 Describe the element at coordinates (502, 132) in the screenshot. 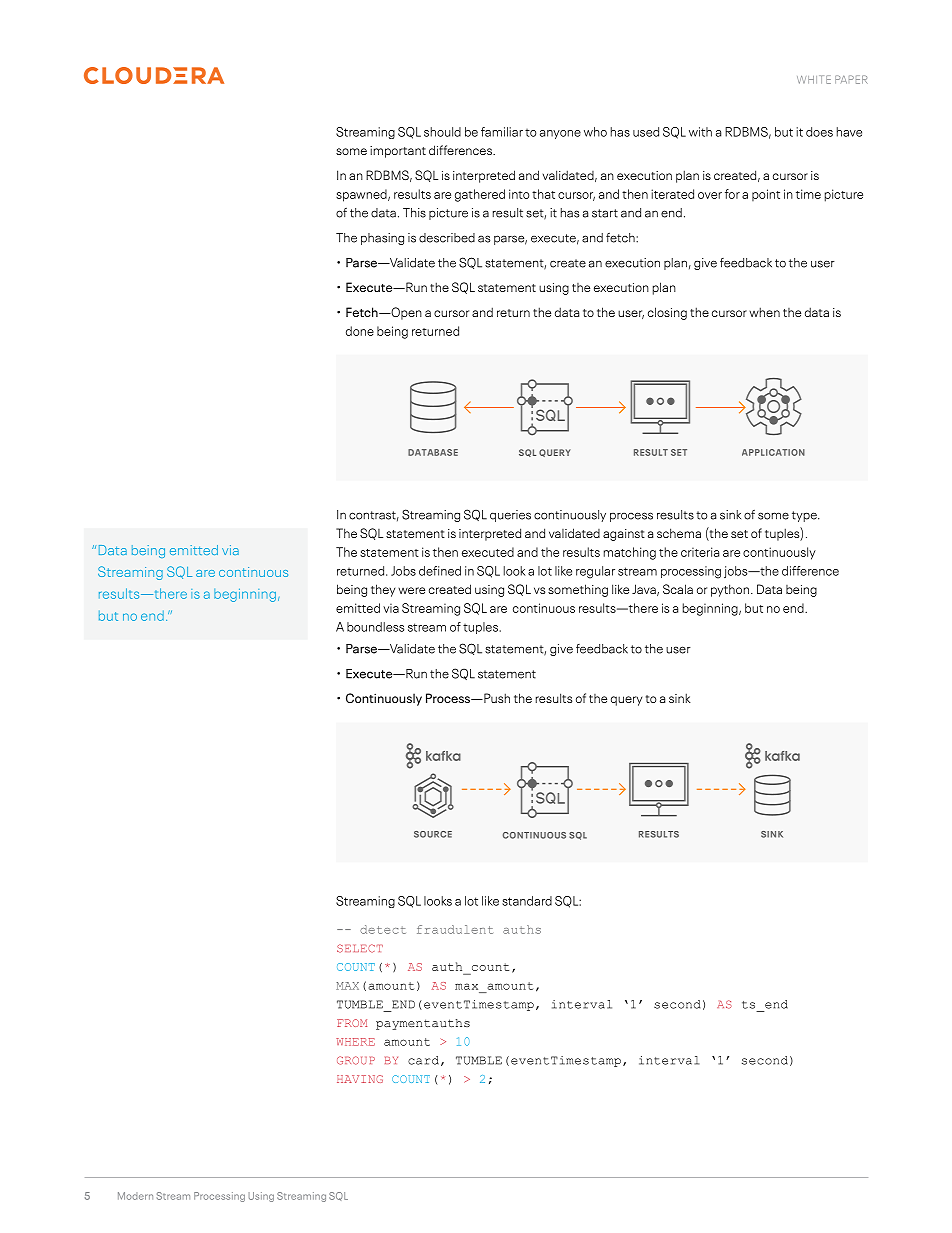

I see `familiar` at that location.
